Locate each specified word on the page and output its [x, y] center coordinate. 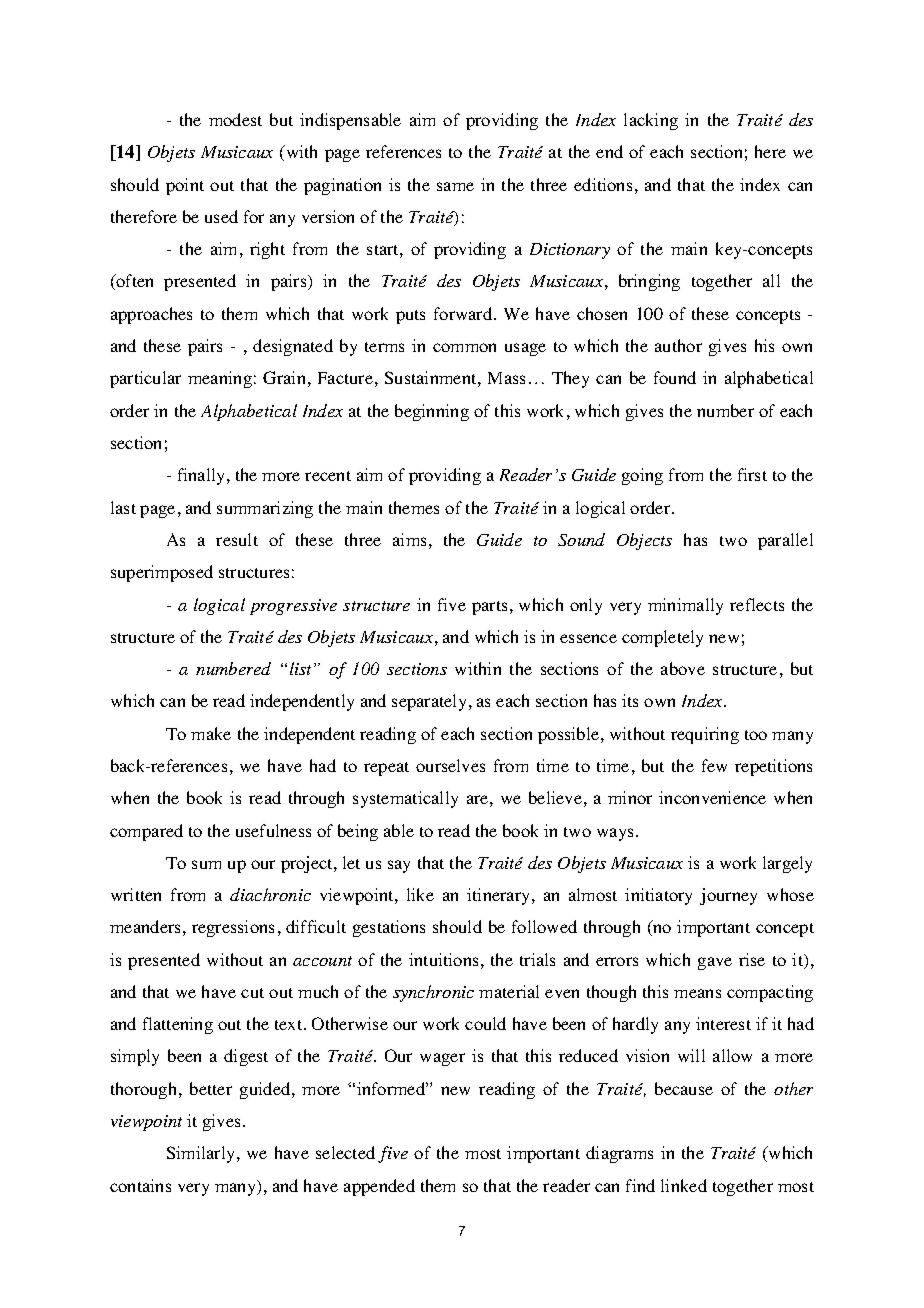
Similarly [202, 1154]
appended [379, 1187]
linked [684, 1185]
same [455, 186]
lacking [651, 121]
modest [235, 119]
